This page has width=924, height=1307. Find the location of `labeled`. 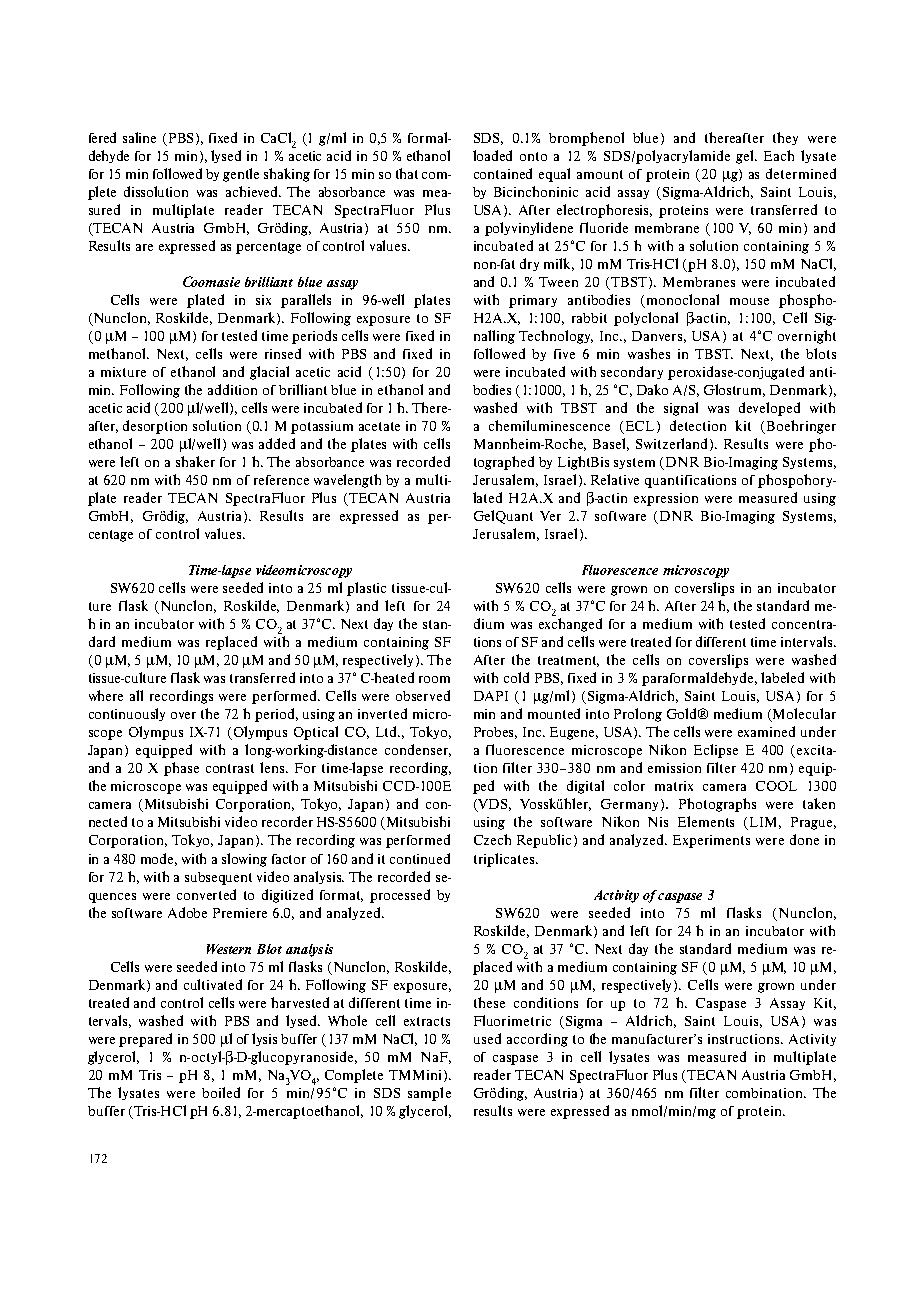

labeled is located at coordinates (782, 677).
